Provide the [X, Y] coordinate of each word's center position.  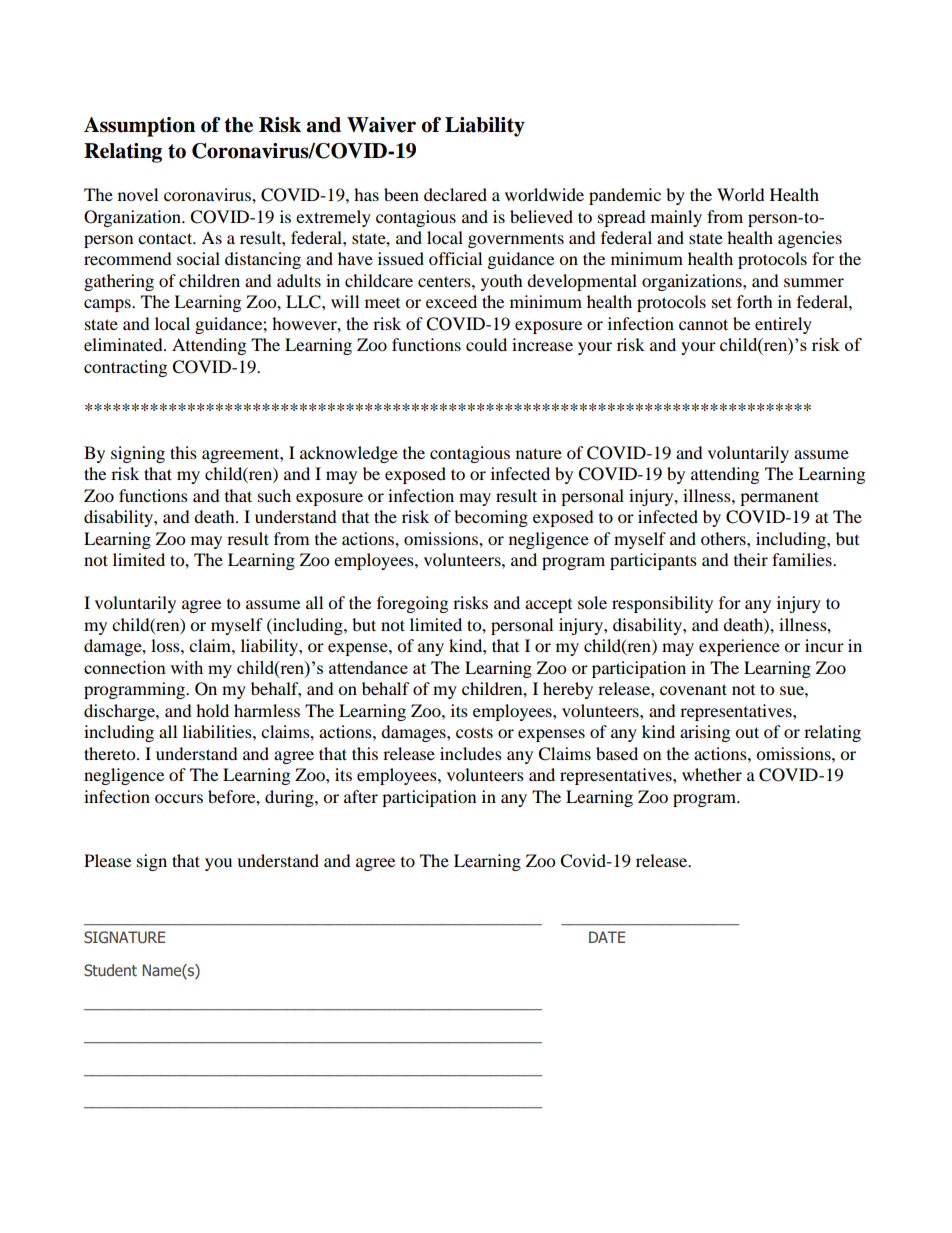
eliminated [124, 344]
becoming [491, 518]
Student [110, 970]
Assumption [139, 127]
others [724, 538]
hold [212, 710]
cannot [703, 324]
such [274, 495]
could [486, 344]
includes [471, 753]
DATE [607, 937]
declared [455, 194]
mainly [676, 218]
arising [705, 733]
